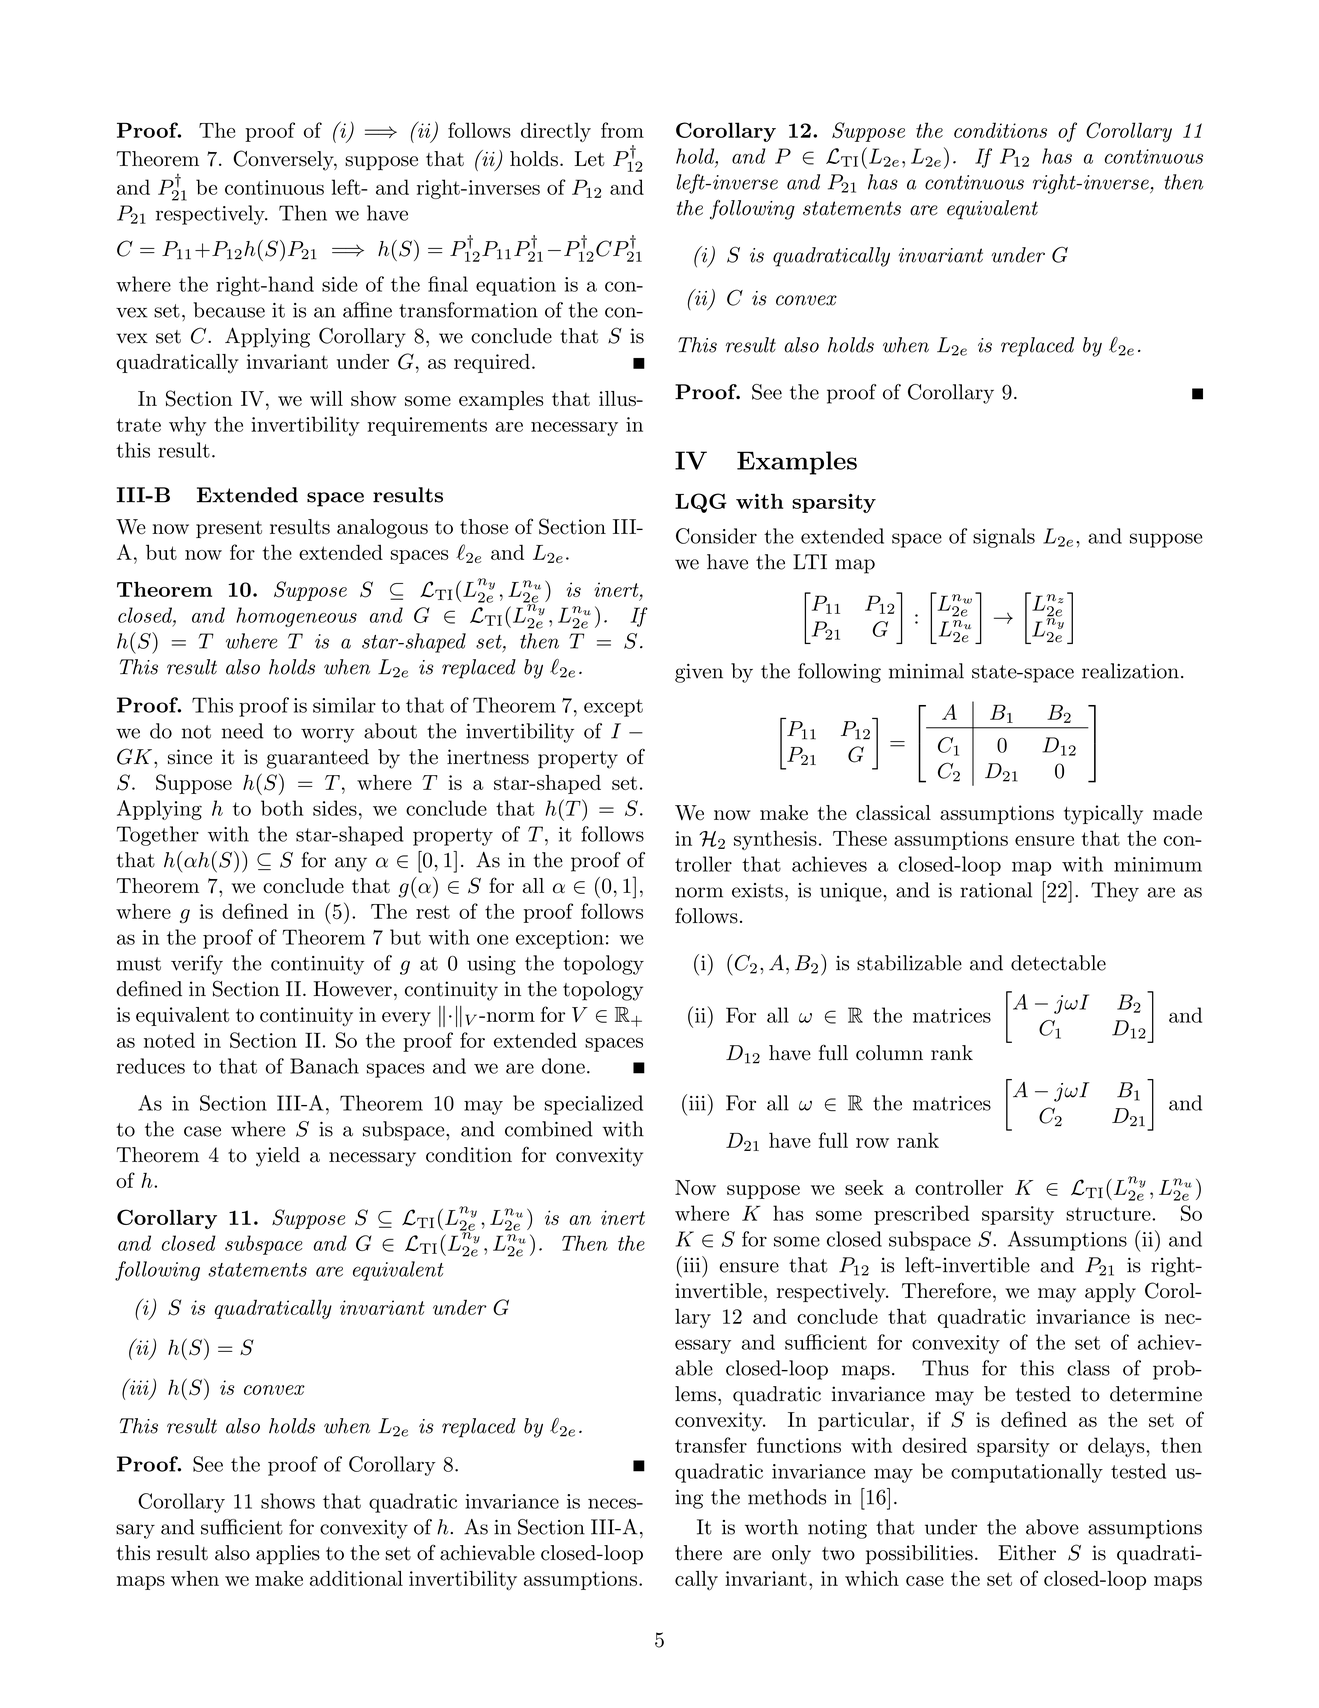 The height and width of the screenshot is (1708, 1319). Describe the element at coordinates (590, 159) in the screenshot. I see `Let` at that location.
